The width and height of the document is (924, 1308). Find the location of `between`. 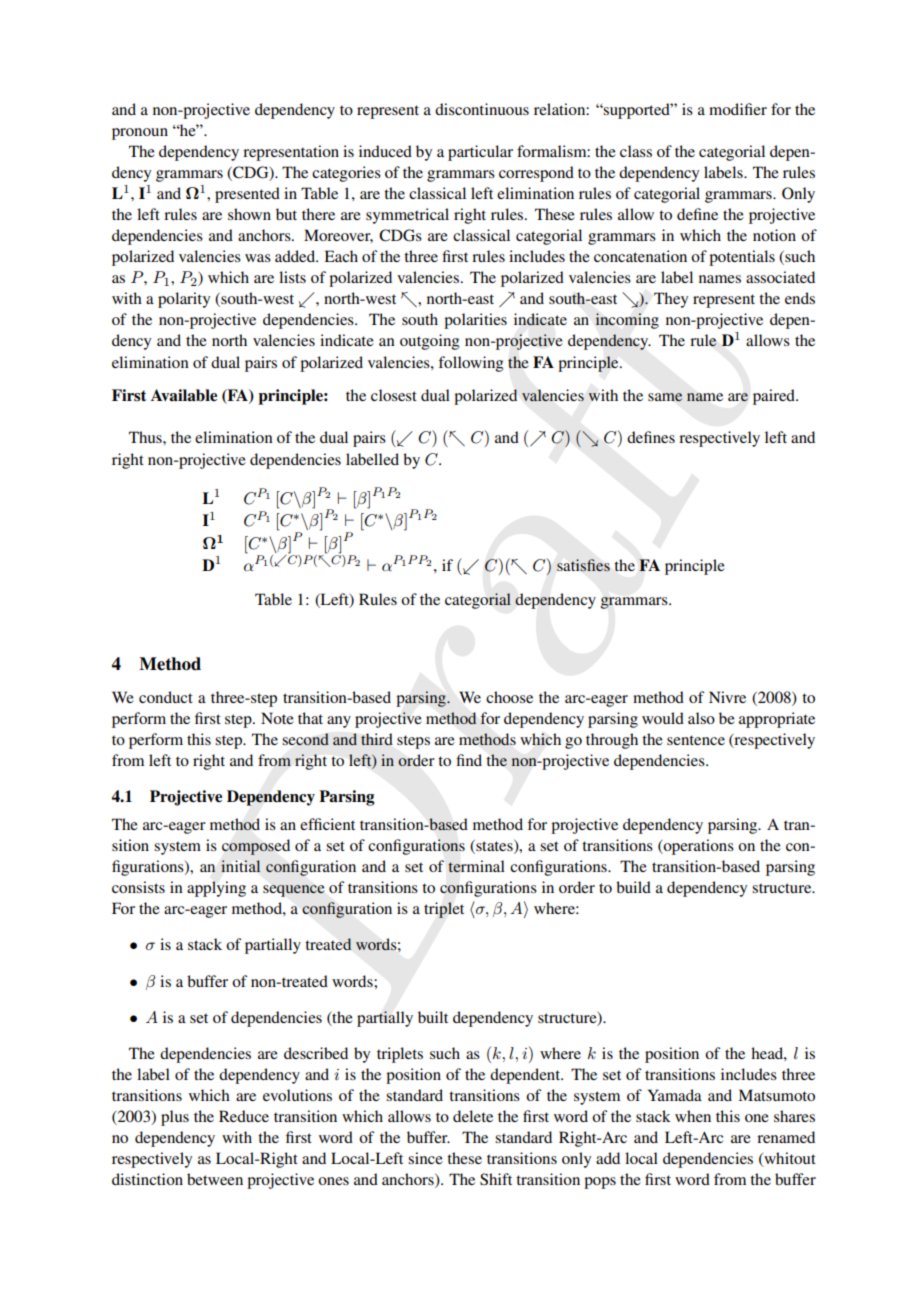

between is located at coordinates (215, 1179).
